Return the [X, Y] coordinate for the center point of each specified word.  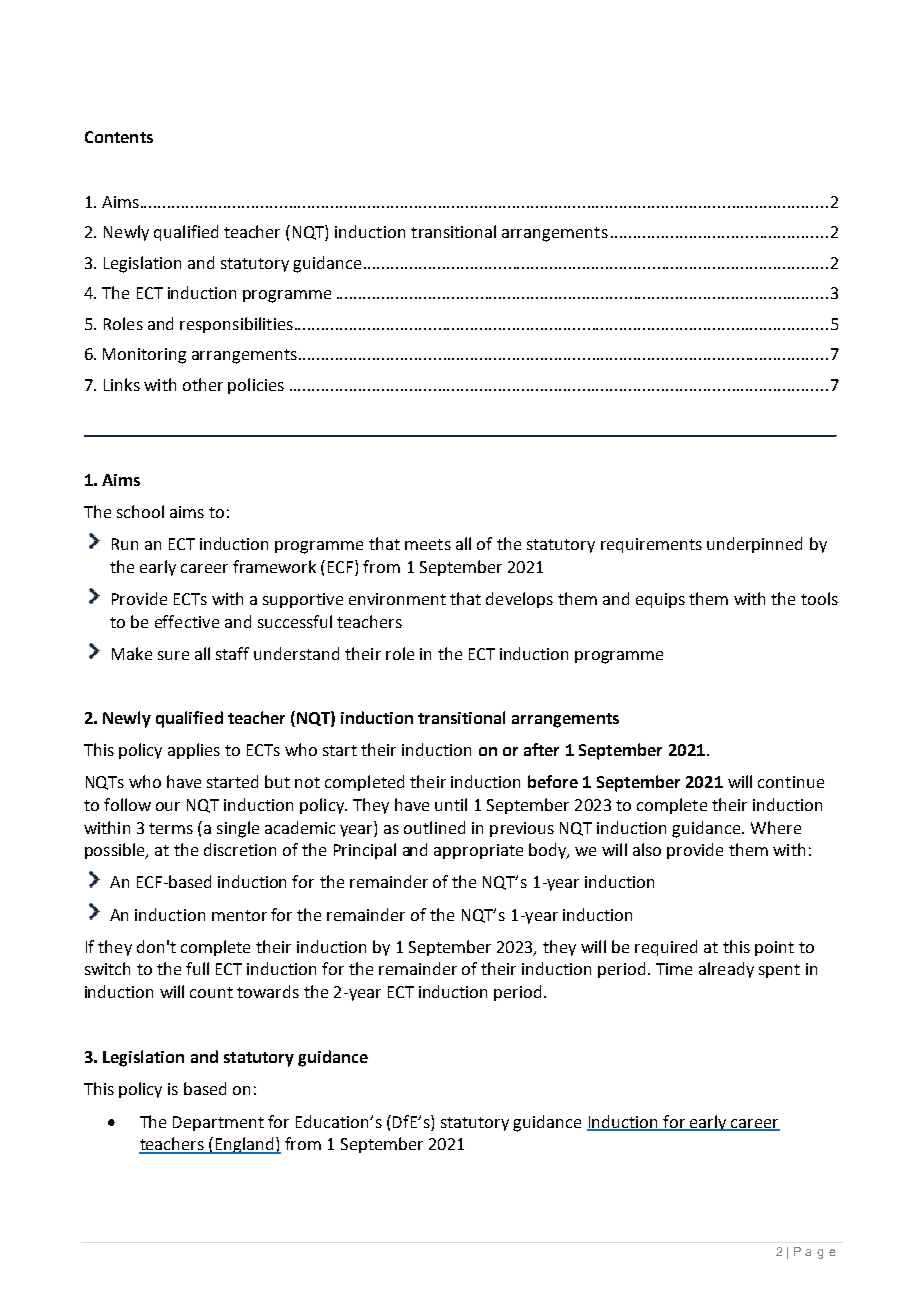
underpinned [754, 545]
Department [218, 1123]
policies [256, 386]
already [726, 970]
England [245, 1145]
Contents [119, 137]
